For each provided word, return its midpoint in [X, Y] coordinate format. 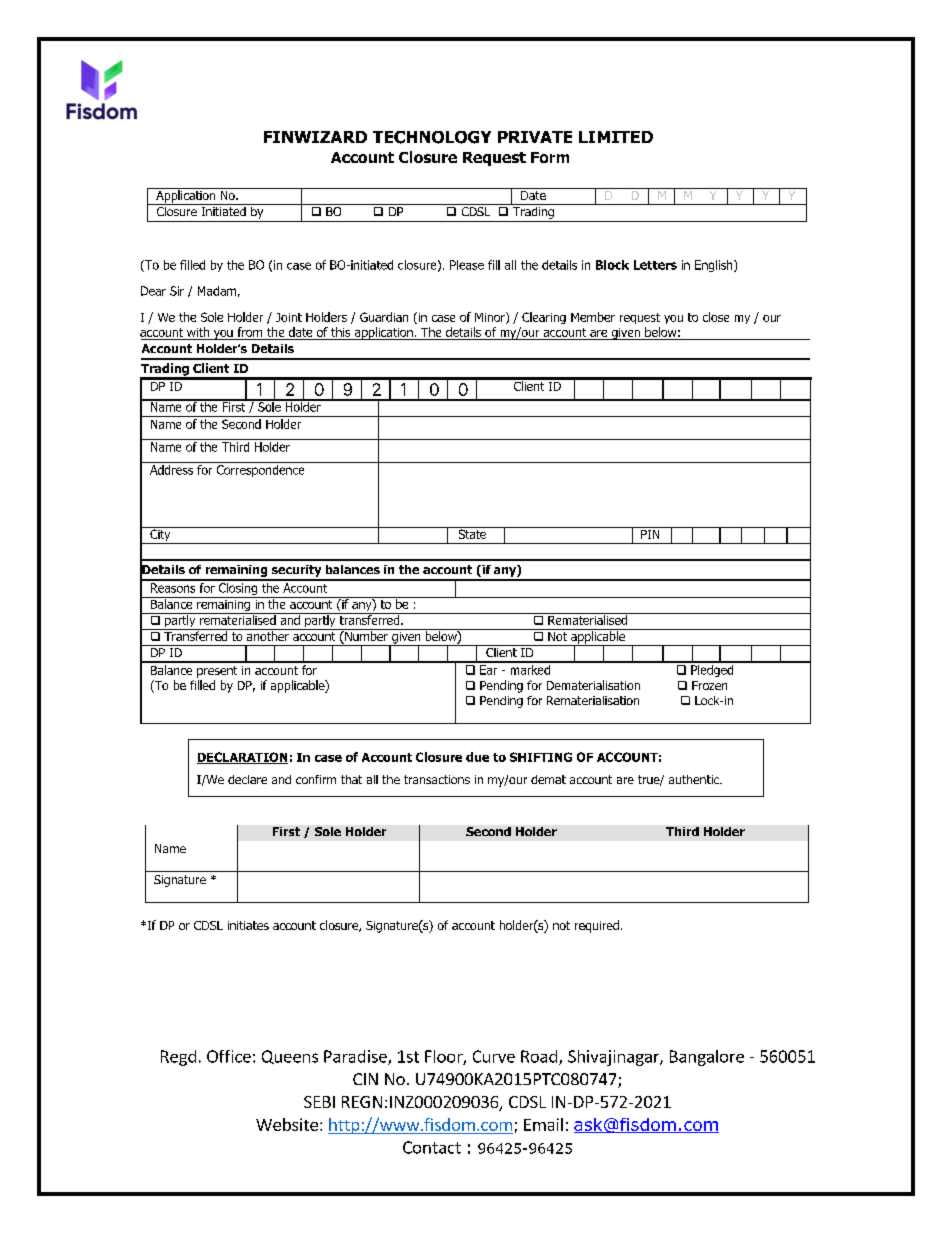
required [597, 926]
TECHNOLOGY [432, 137]
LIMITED [616, 137]
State [472, 533]
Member [593, 317]
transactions [437, 779]
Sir [177, 291]
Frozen [709, 685]
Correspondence [260, 471]
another [267, 635]
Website [287, 1124]
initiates [248, 925]
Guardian [384, 317]
